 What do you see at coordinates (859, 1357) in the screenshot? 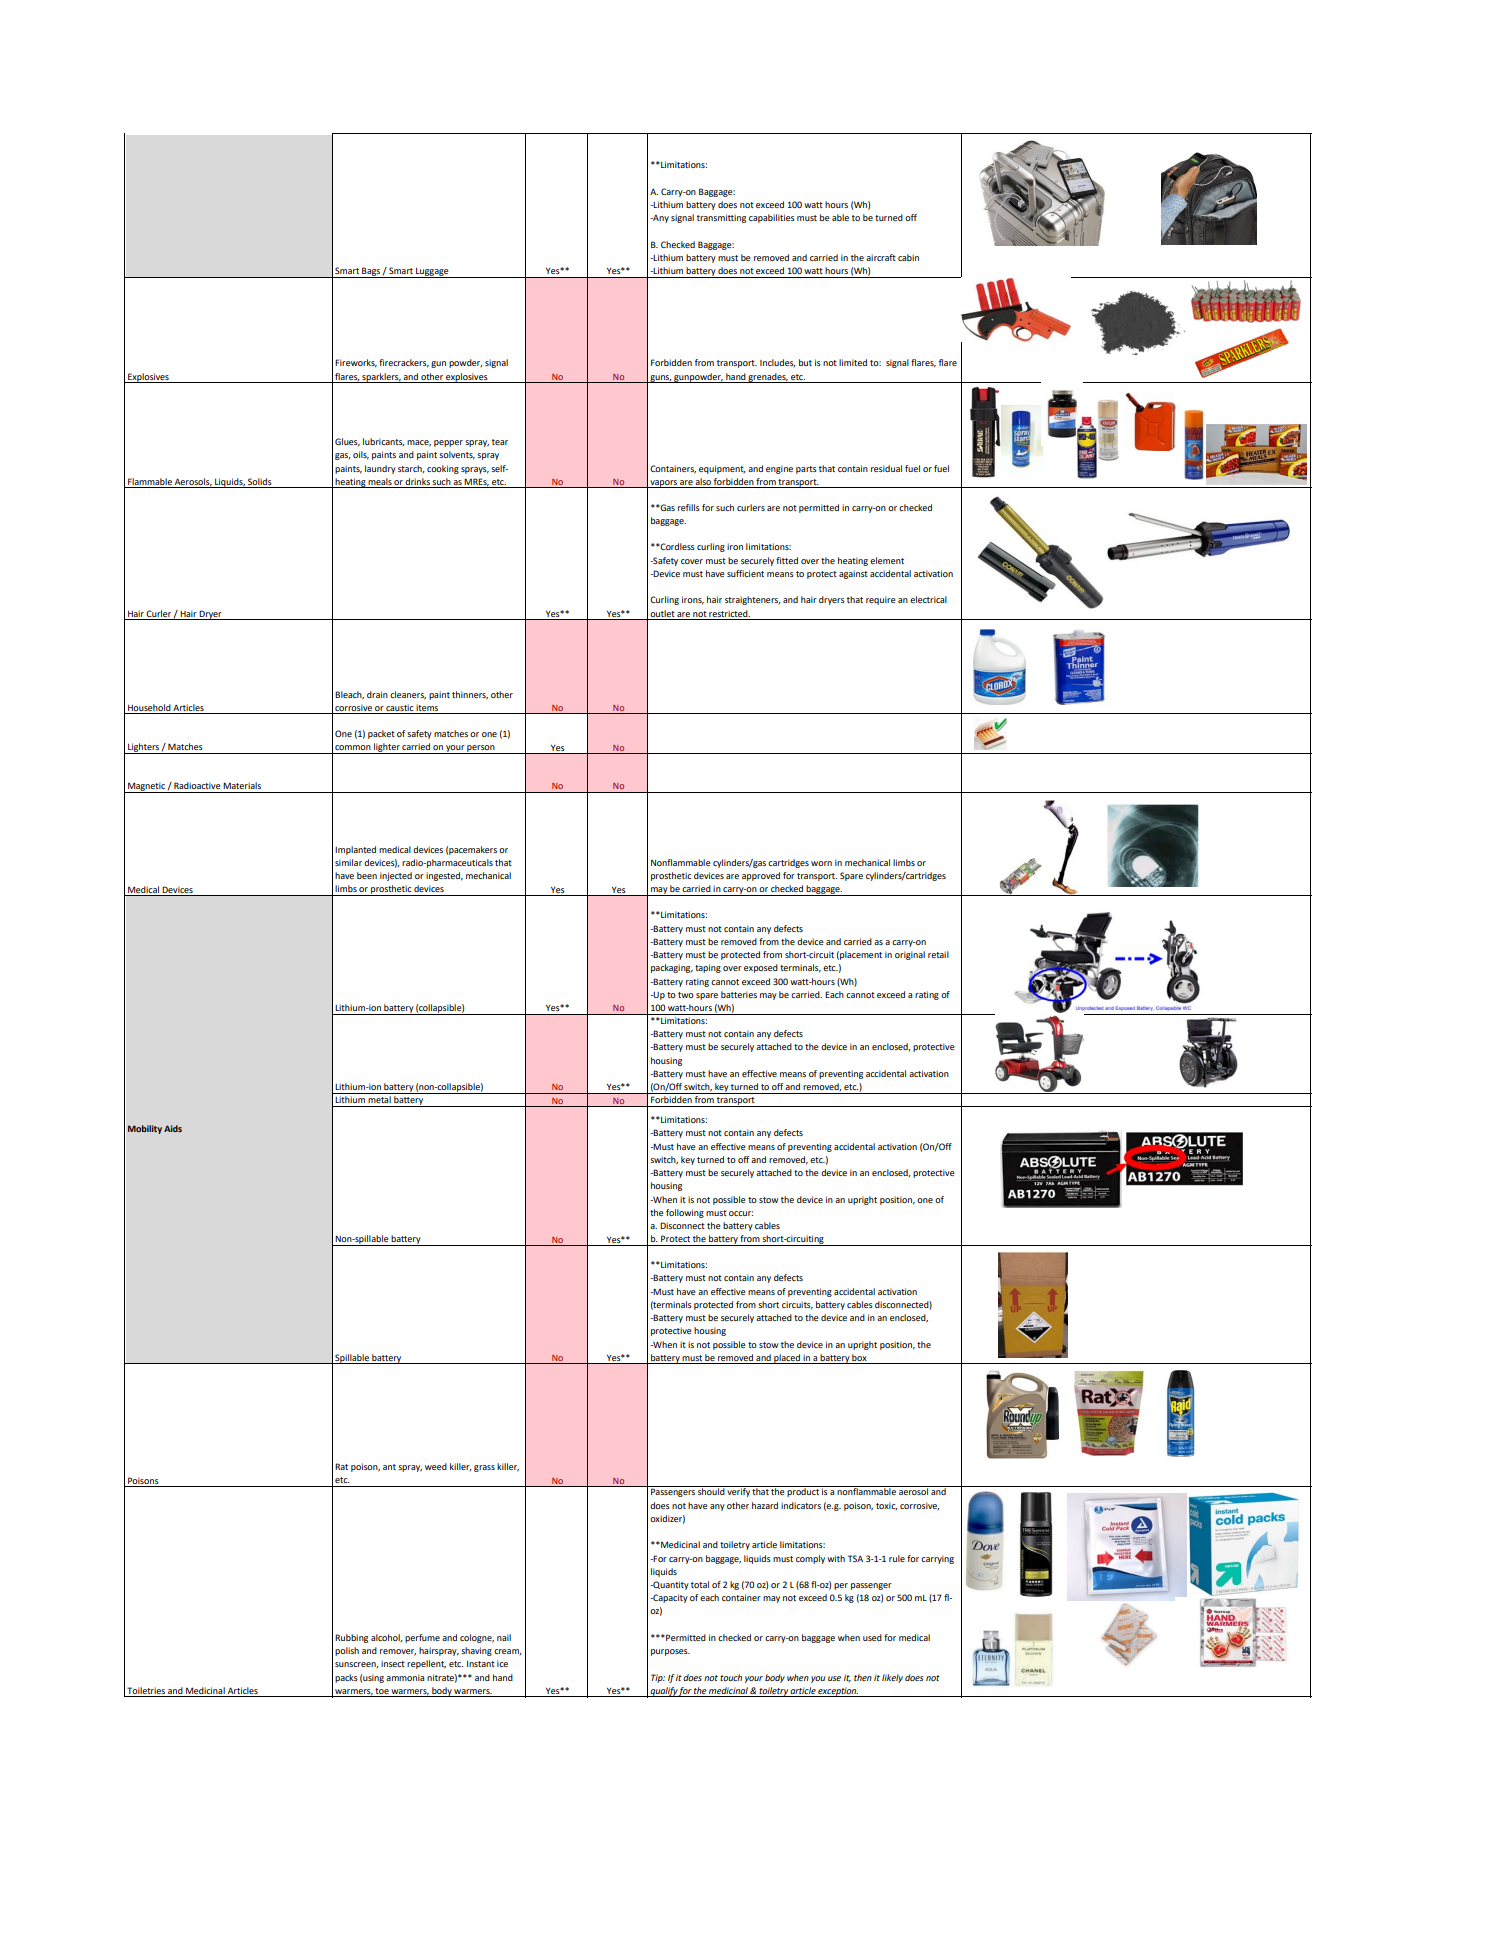
I see `box` at bounding box center [859, 1357].
